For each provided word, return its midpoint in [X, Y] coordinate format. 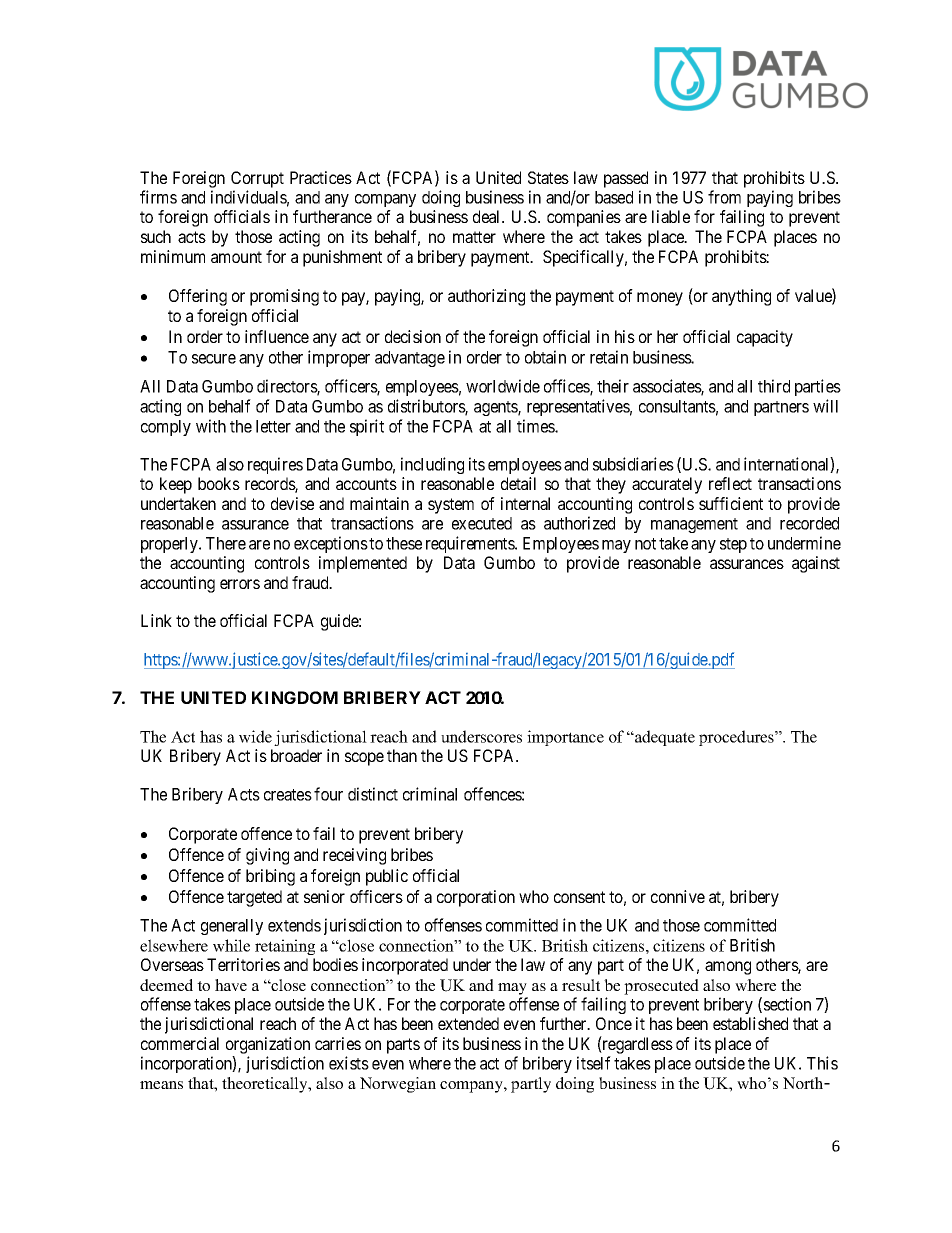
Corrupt [257, 179]
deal [488, 216]
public [387, 877]
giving [267, 856]
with [211, 426]
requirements [471, 544]
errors [240, 584]
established [750, 1023]
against [816, 564]
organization [268, 1045]
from [724, 197]
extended [468, 1023]
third [774, 386]
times [536, 426]
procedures [737, 738]
